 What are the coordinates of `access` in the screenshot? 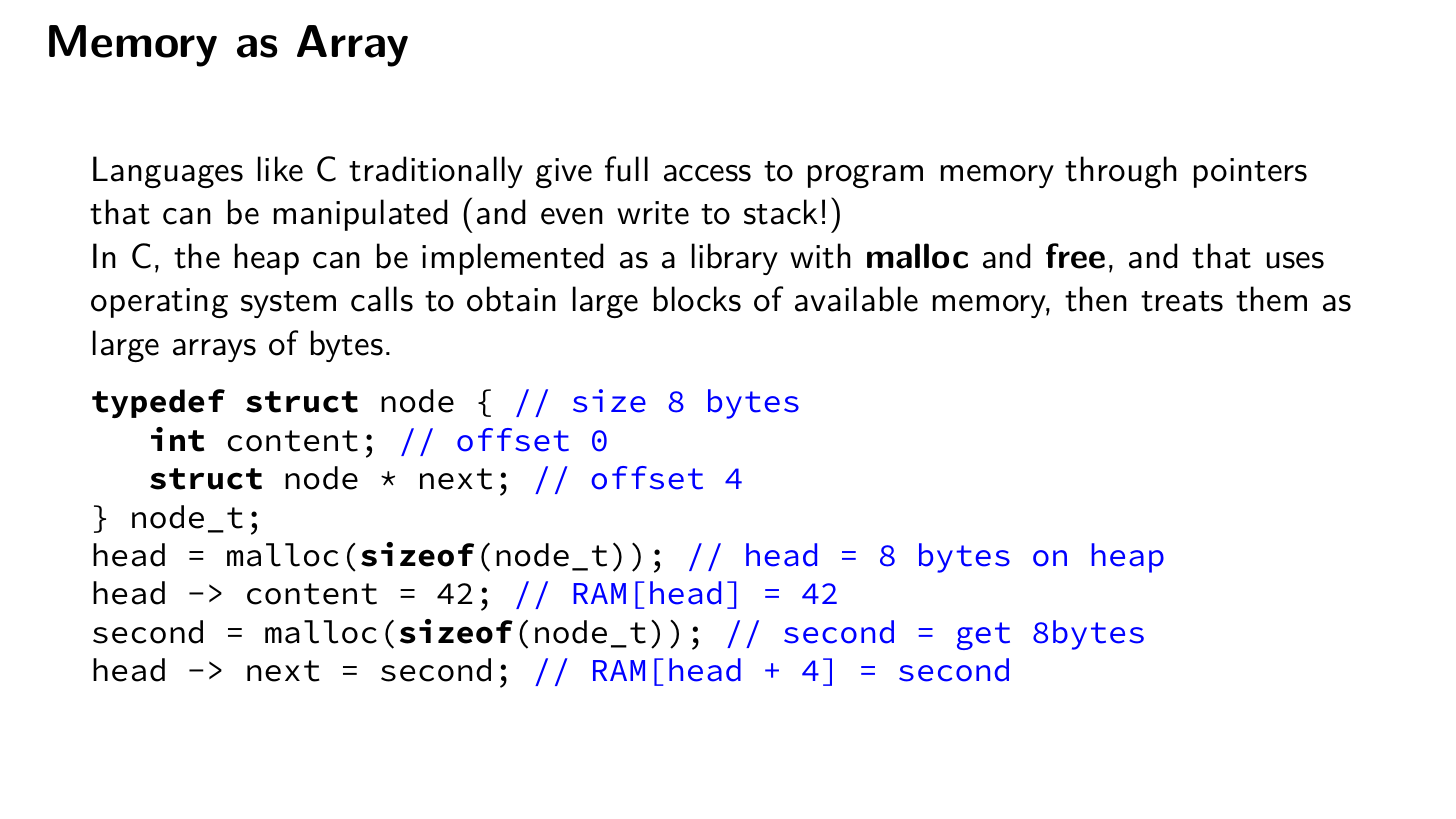 It's located at (707, 173).
